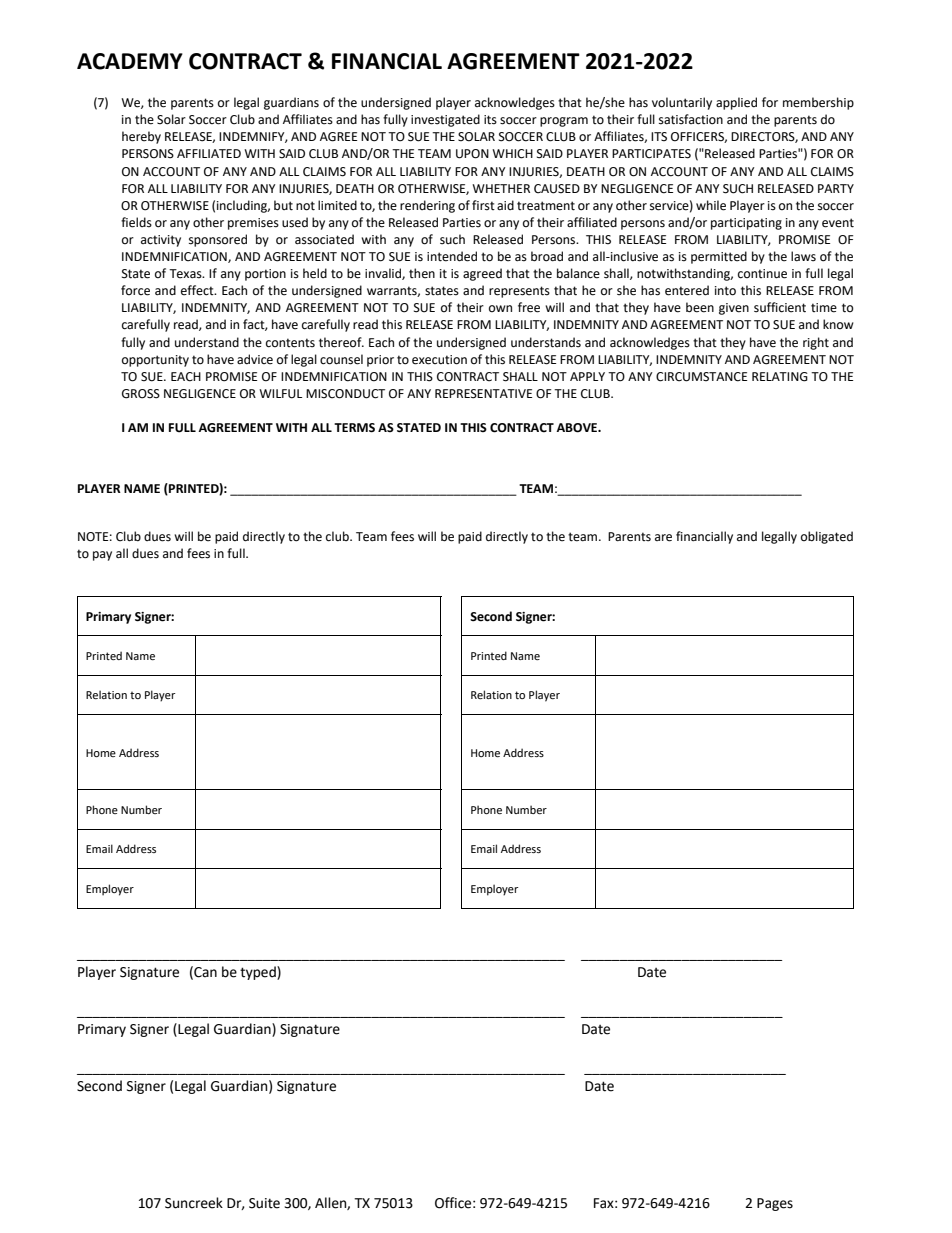 This screenshot has height=1233, width=952. Describe the element at coordinates (483, 394) in the screenshot. I see `REPRESENTATIVE` at that location.
